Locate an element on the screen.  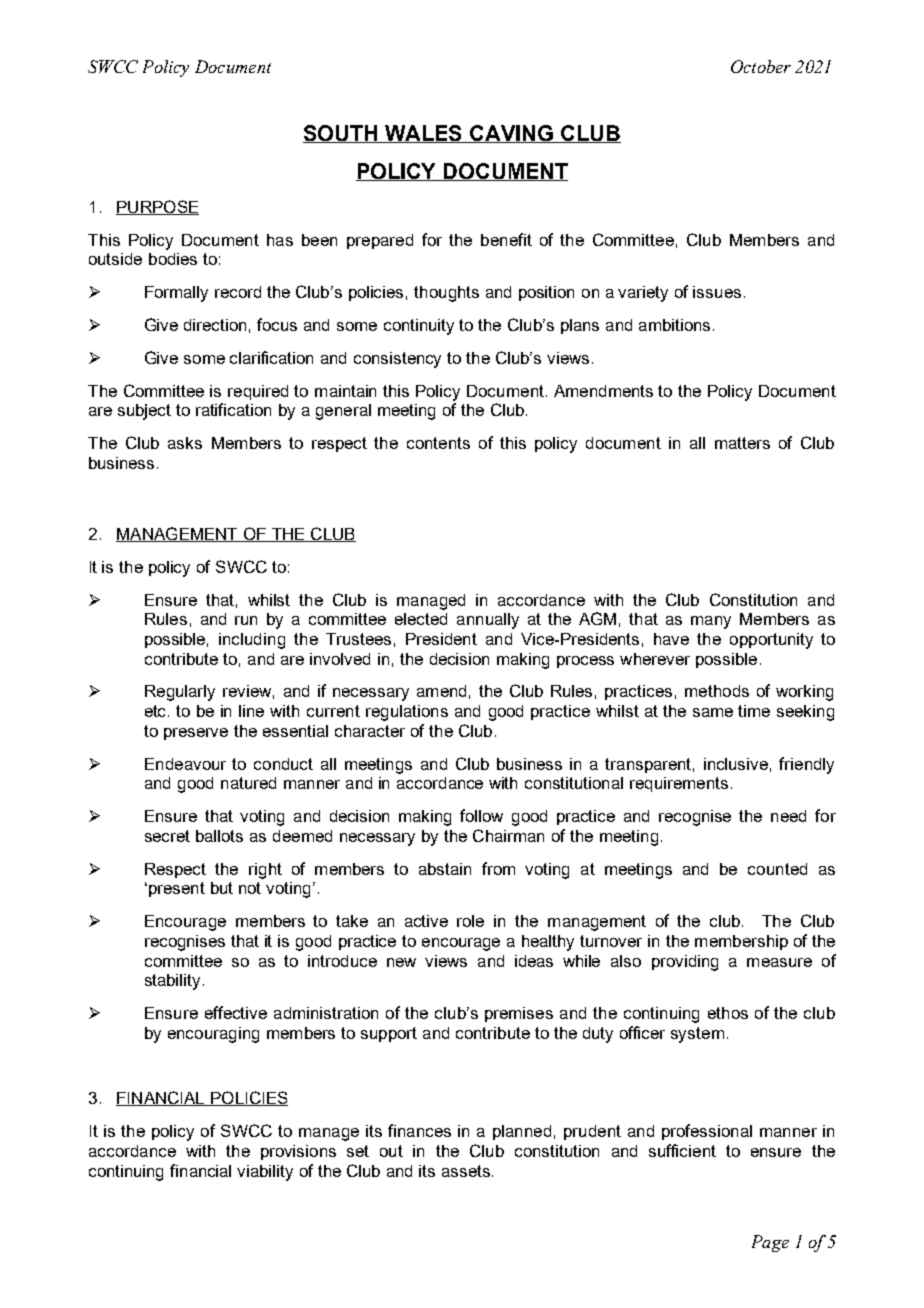
inclusive is located at coordinates (736, 764).
